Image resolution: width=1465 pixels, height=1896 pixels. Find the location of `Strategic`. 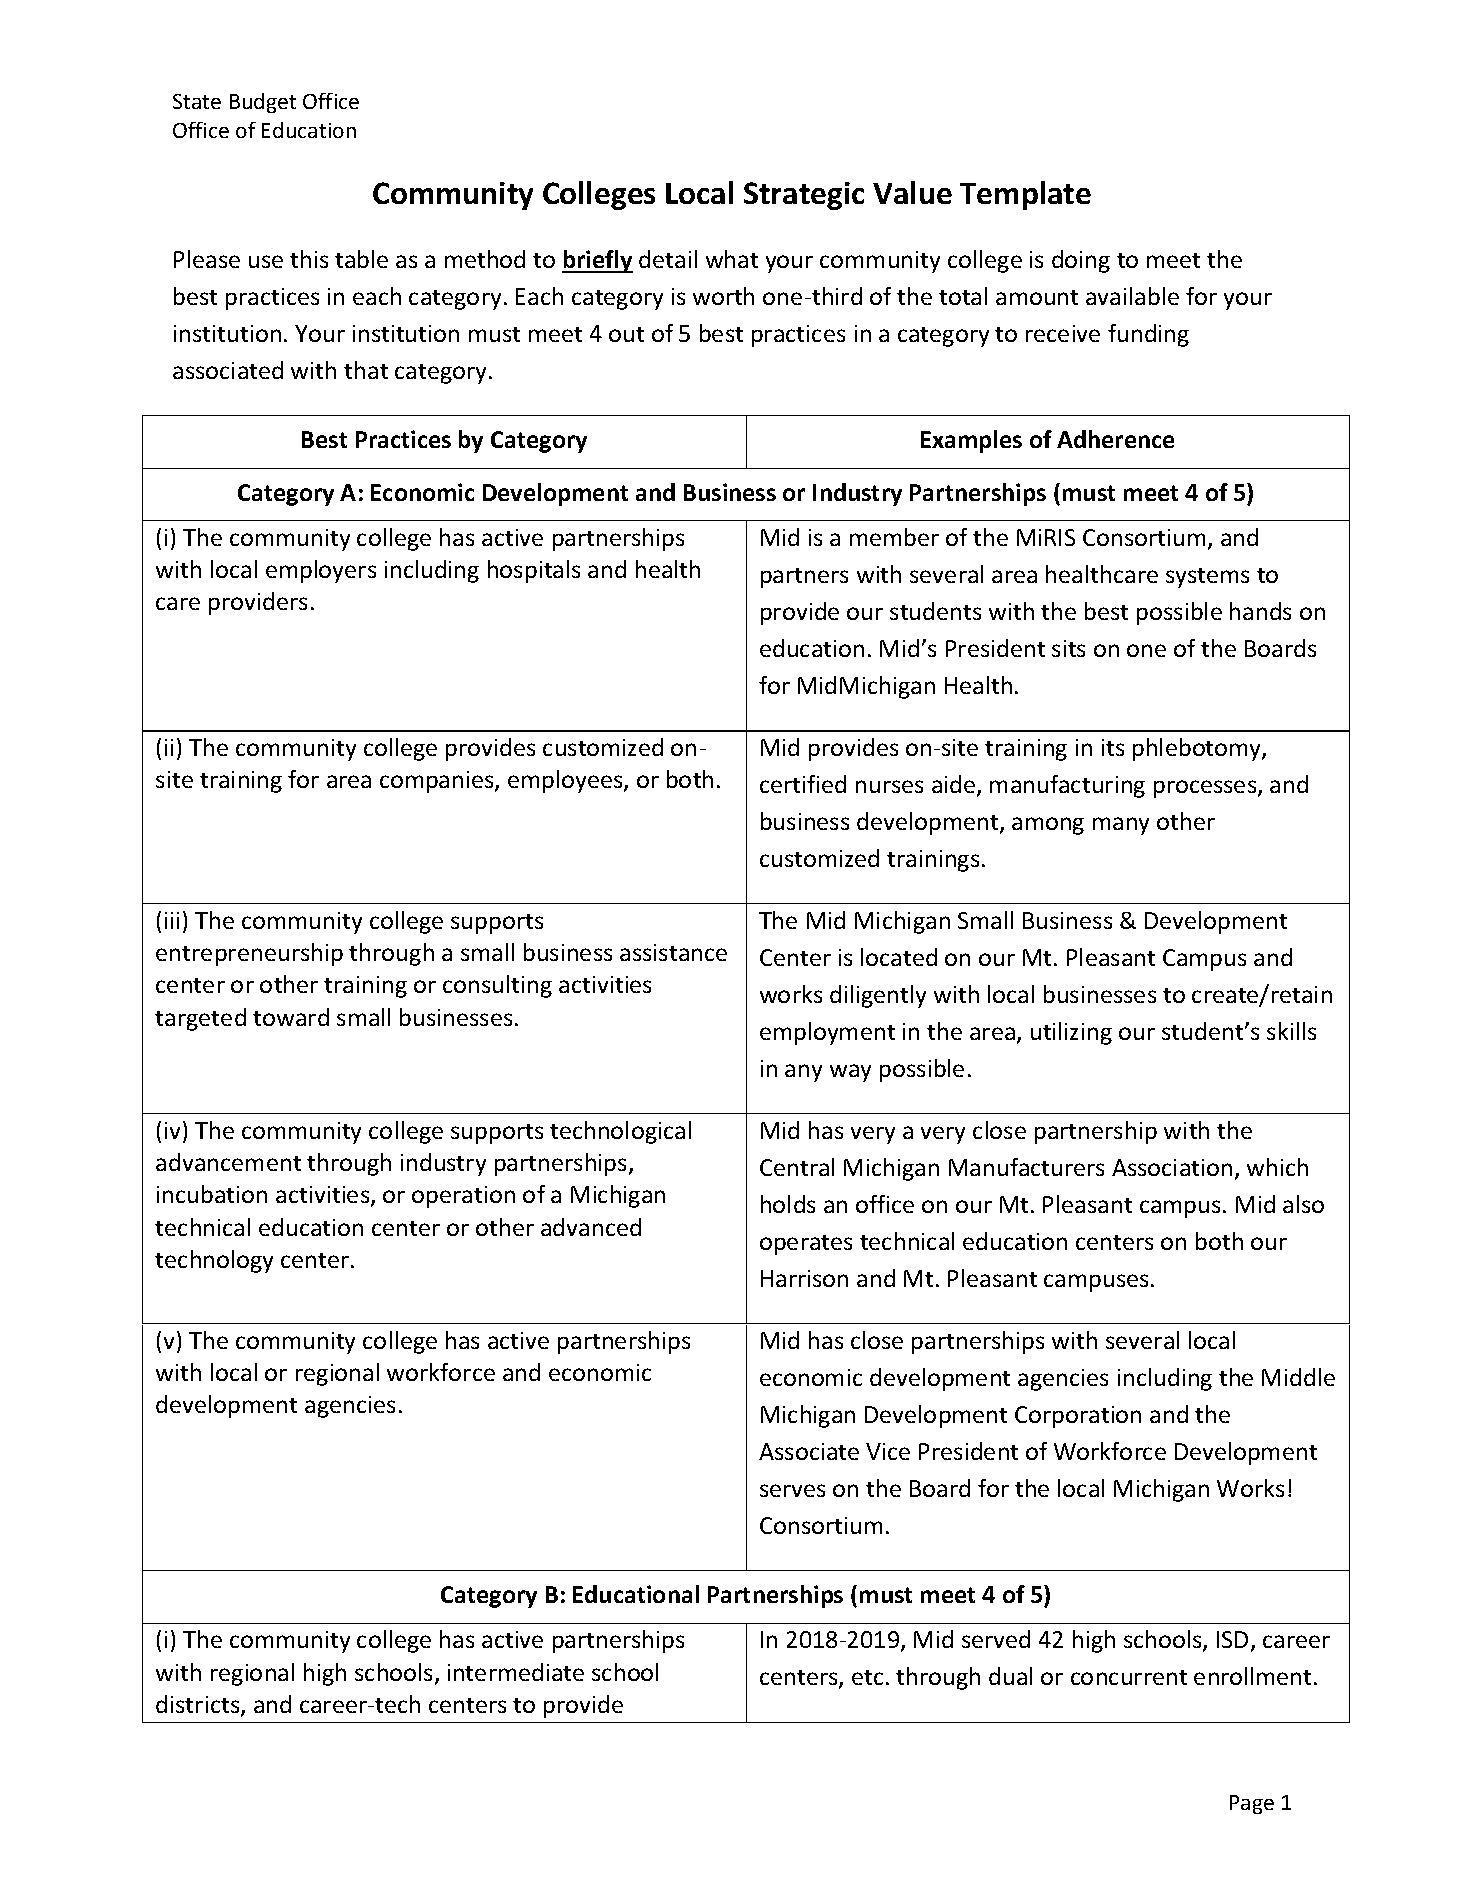

Strategic is located at coordinates (804, 196).
